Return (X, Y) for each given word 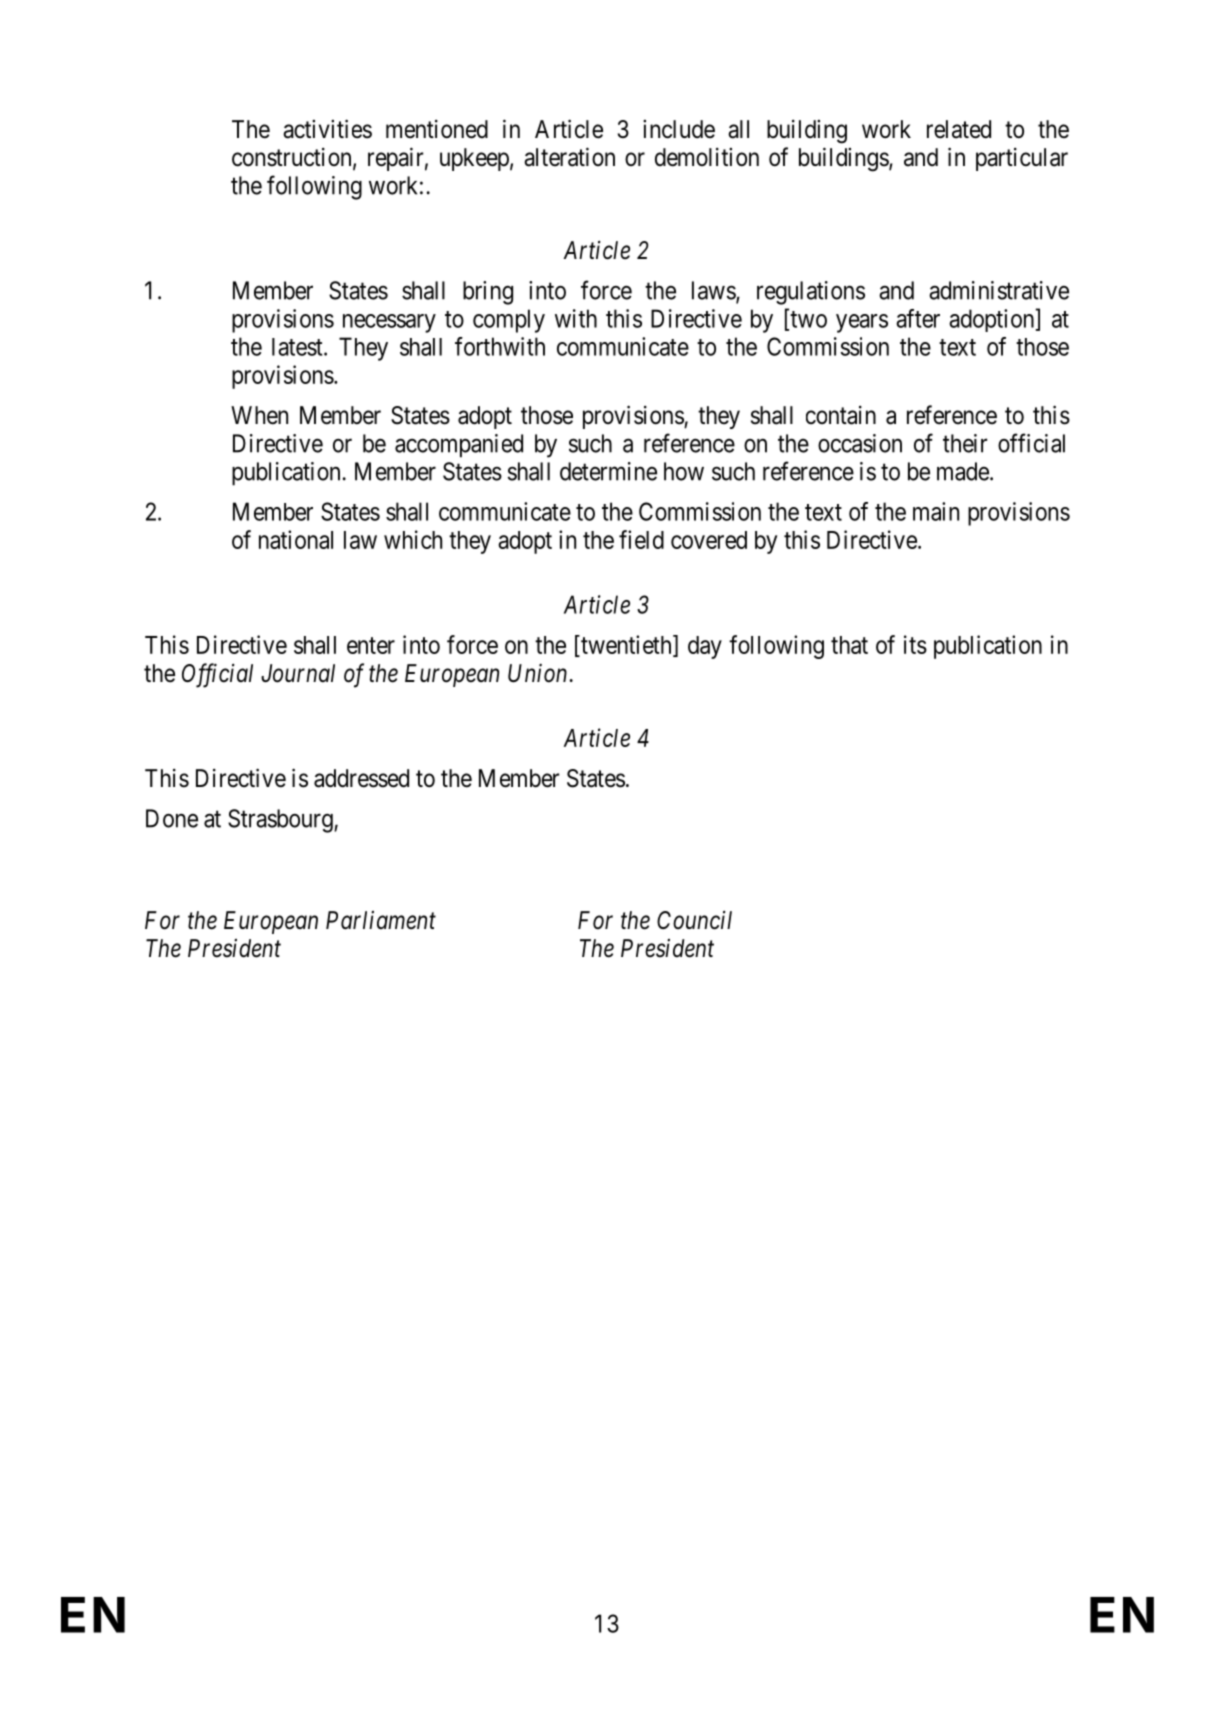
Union (539, 673)
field (641, 539)
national (296, 539)
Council (694, 920)
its (915, 644)
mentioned (437, 129)
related (959, 129)
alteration (569, 157)
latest (298, 347)
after (918, 318)
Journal (298, 673)
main (936, 511)
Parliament (381, 920)
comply (509, 321)
